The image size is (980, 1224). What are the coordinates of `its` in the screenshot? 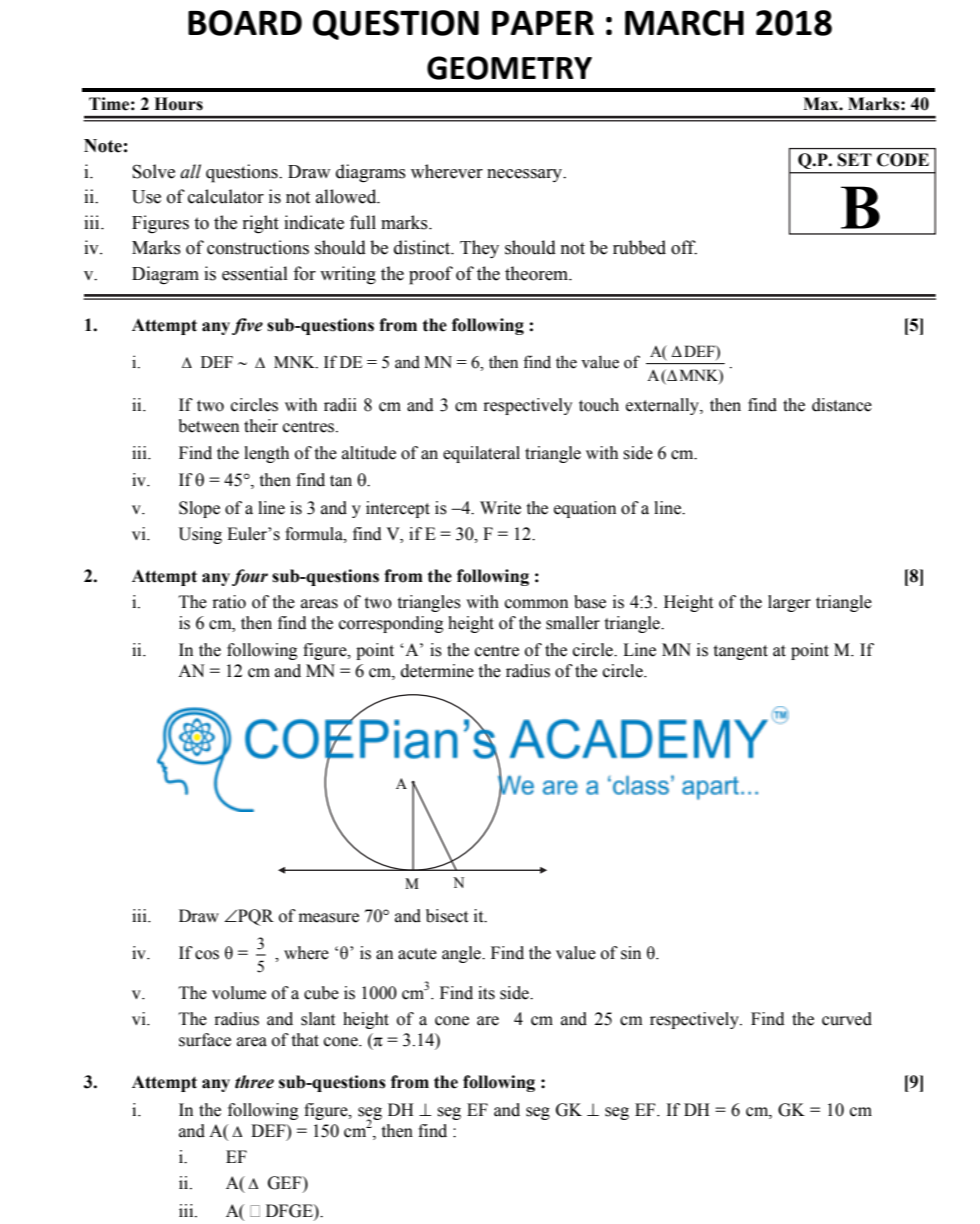 It's located at (486, 993).
